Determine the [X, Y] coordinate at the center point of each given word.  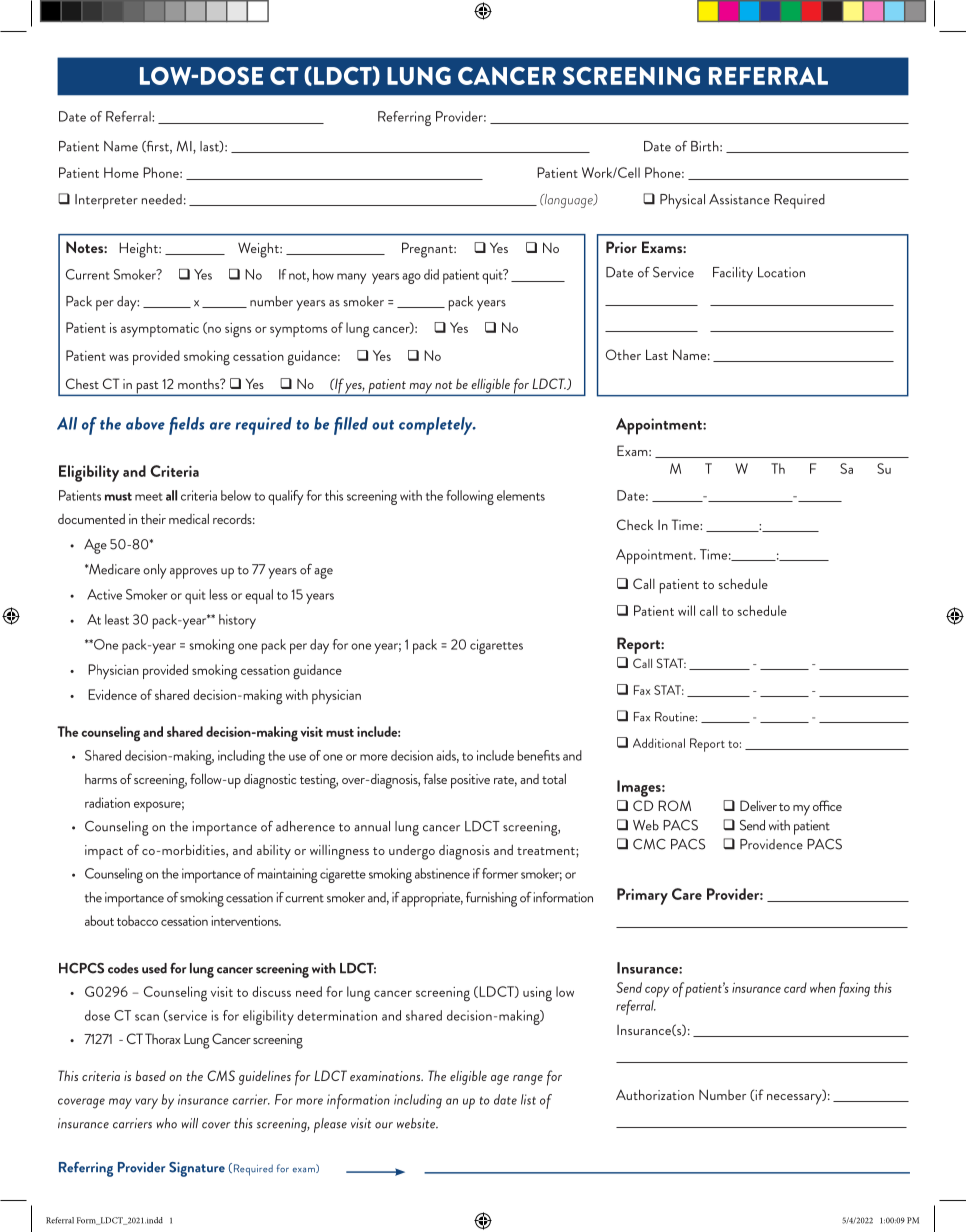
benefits [539, 755]
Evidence [112, 694]
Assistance [739, 199]
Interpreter [106, 201]
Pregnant [428, 250]
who [167, 1123]
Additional [659, 743]
